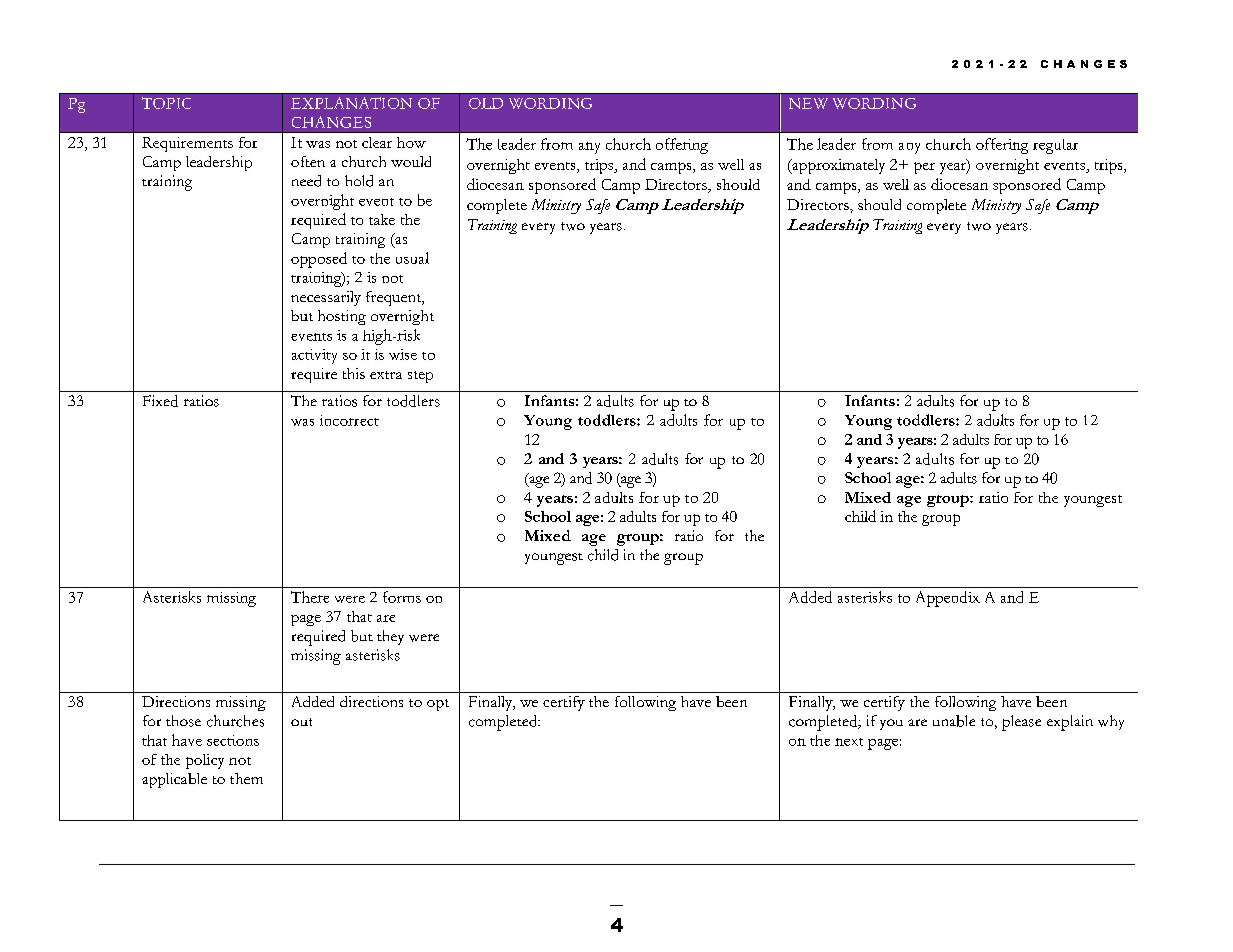  I want to click on CHANGES, so click(331, 122).
